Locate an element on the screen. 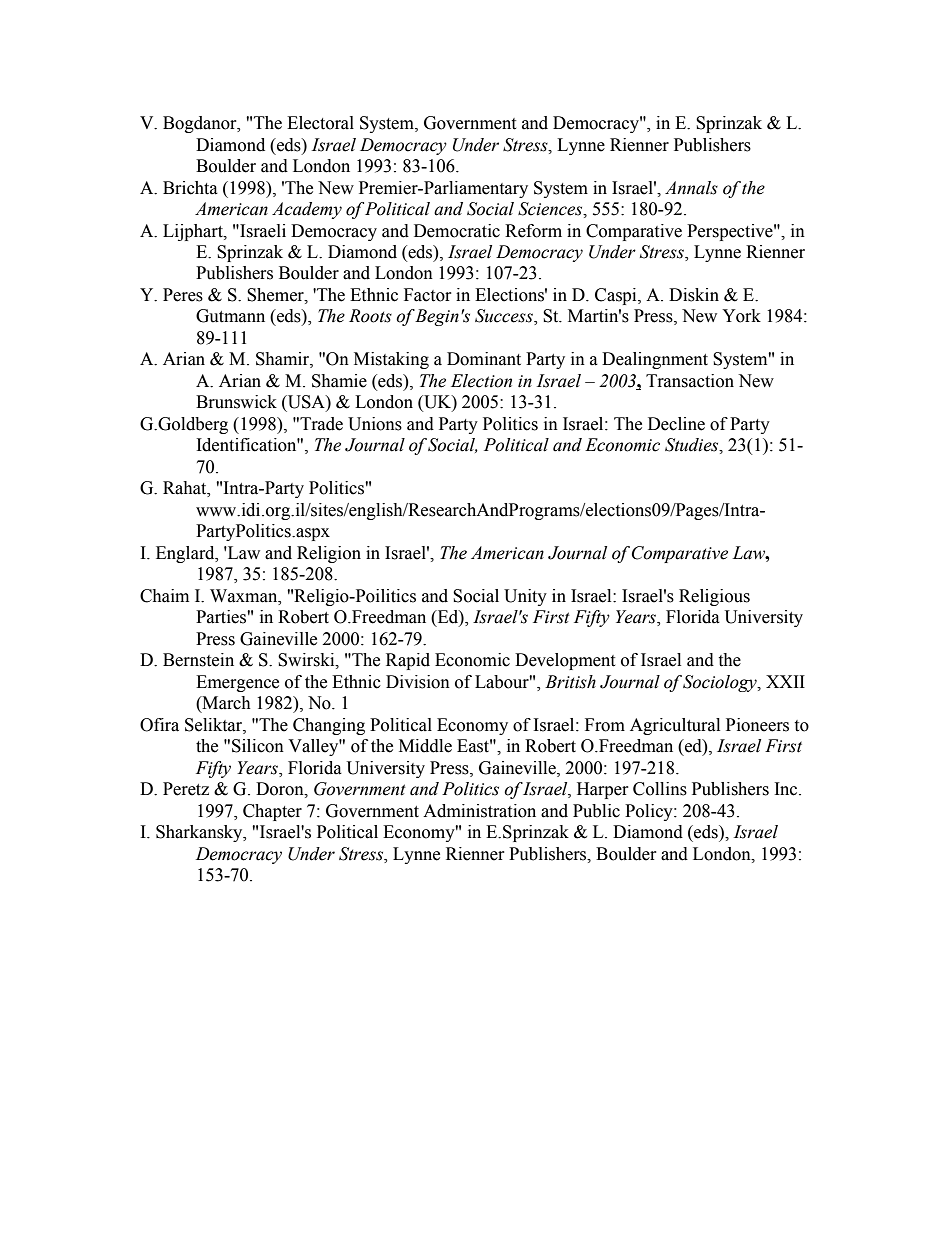  Electoral is located at coordinates (320, 123).
